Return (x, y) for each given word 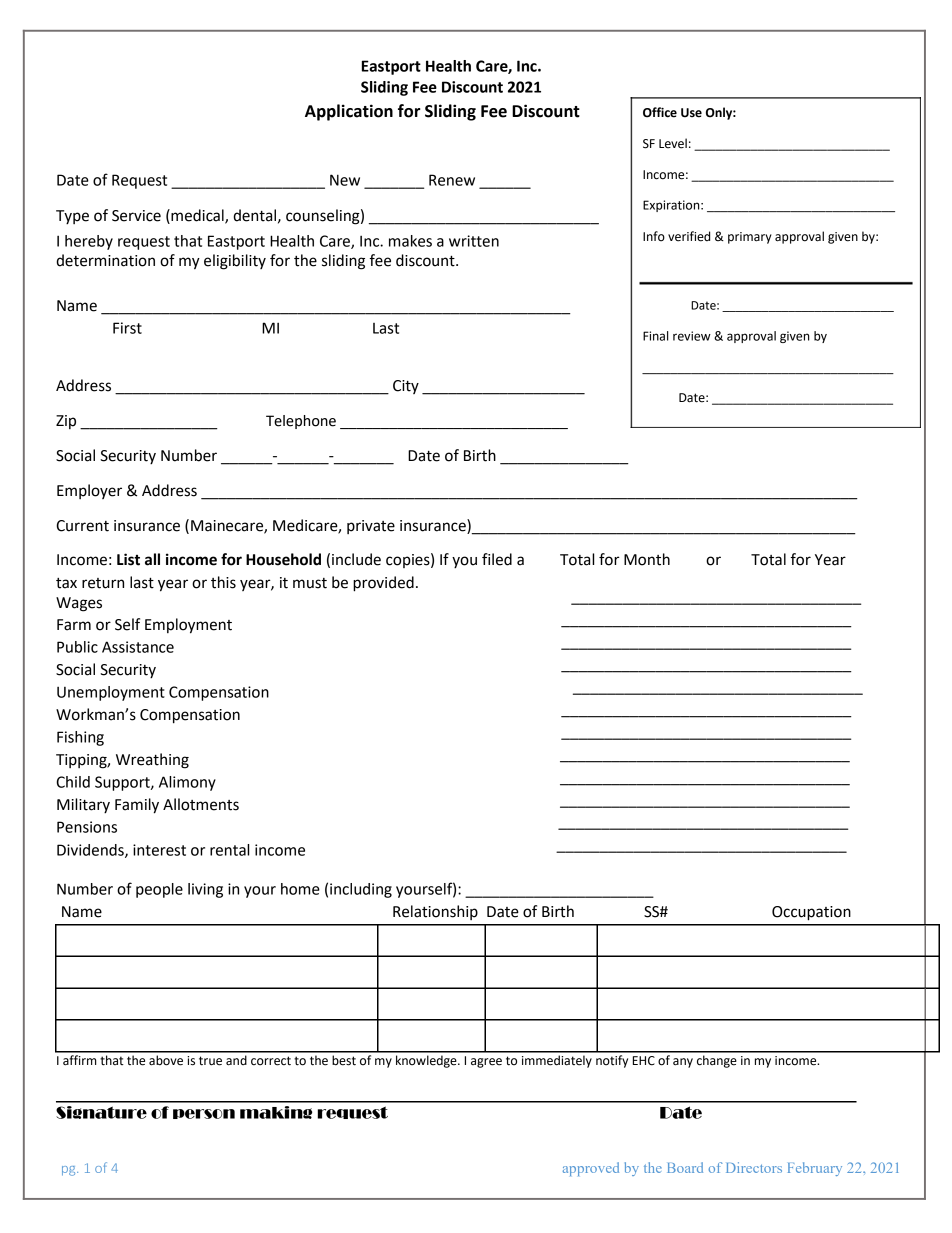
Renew (452, 180)
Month (647, 559)
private (371, 527)
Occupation (811, 913)
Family (137, 806)
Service (136, 216)
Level (673, 143)
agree (486, 1063)
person (204, 1114)
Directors (754, 1167)
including (361, 890)
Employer (89, 491)
